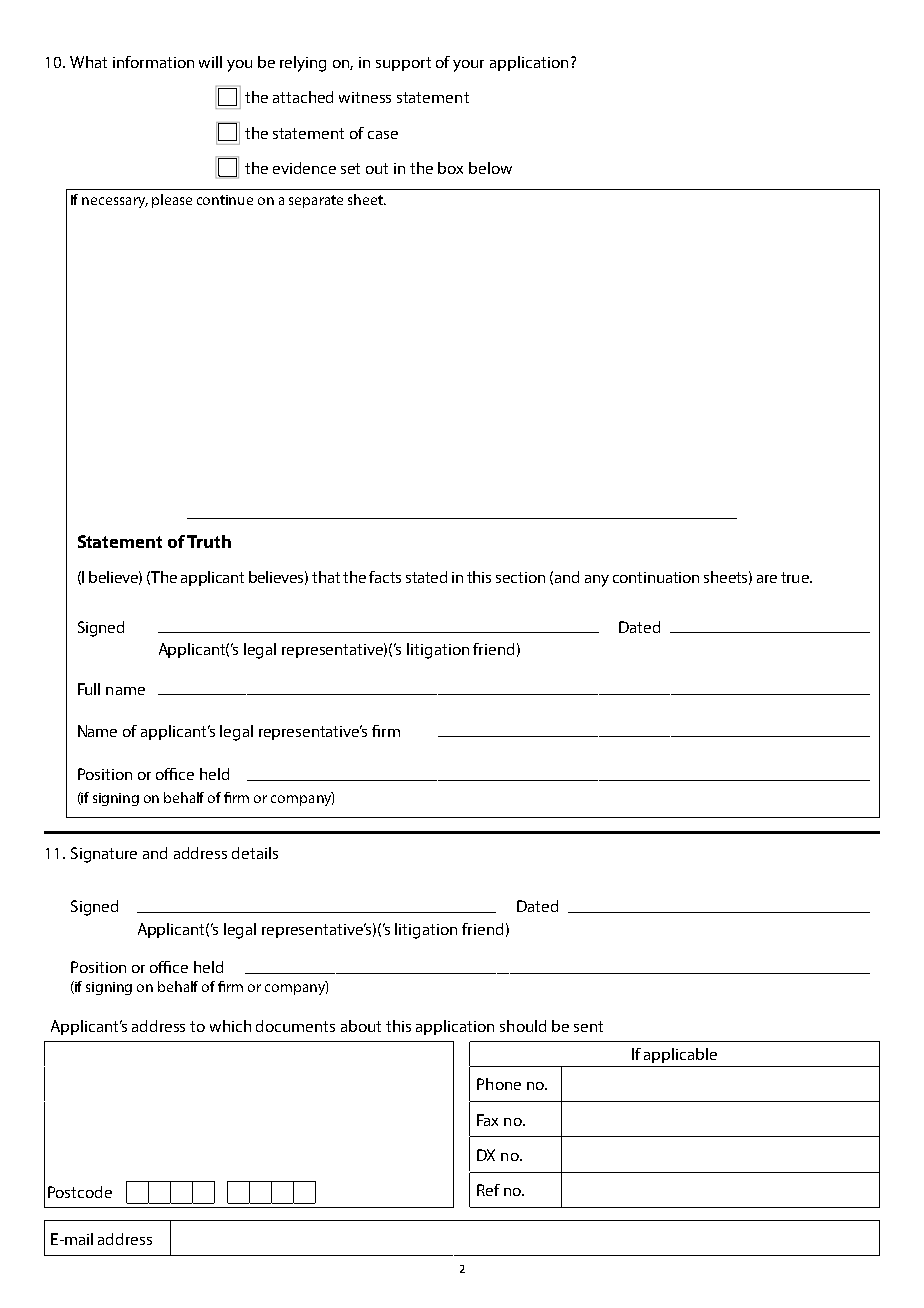 This page has height=1308, width=924. Describe the element at coordinates (468, 66) in the page. I see `your` at that location.
